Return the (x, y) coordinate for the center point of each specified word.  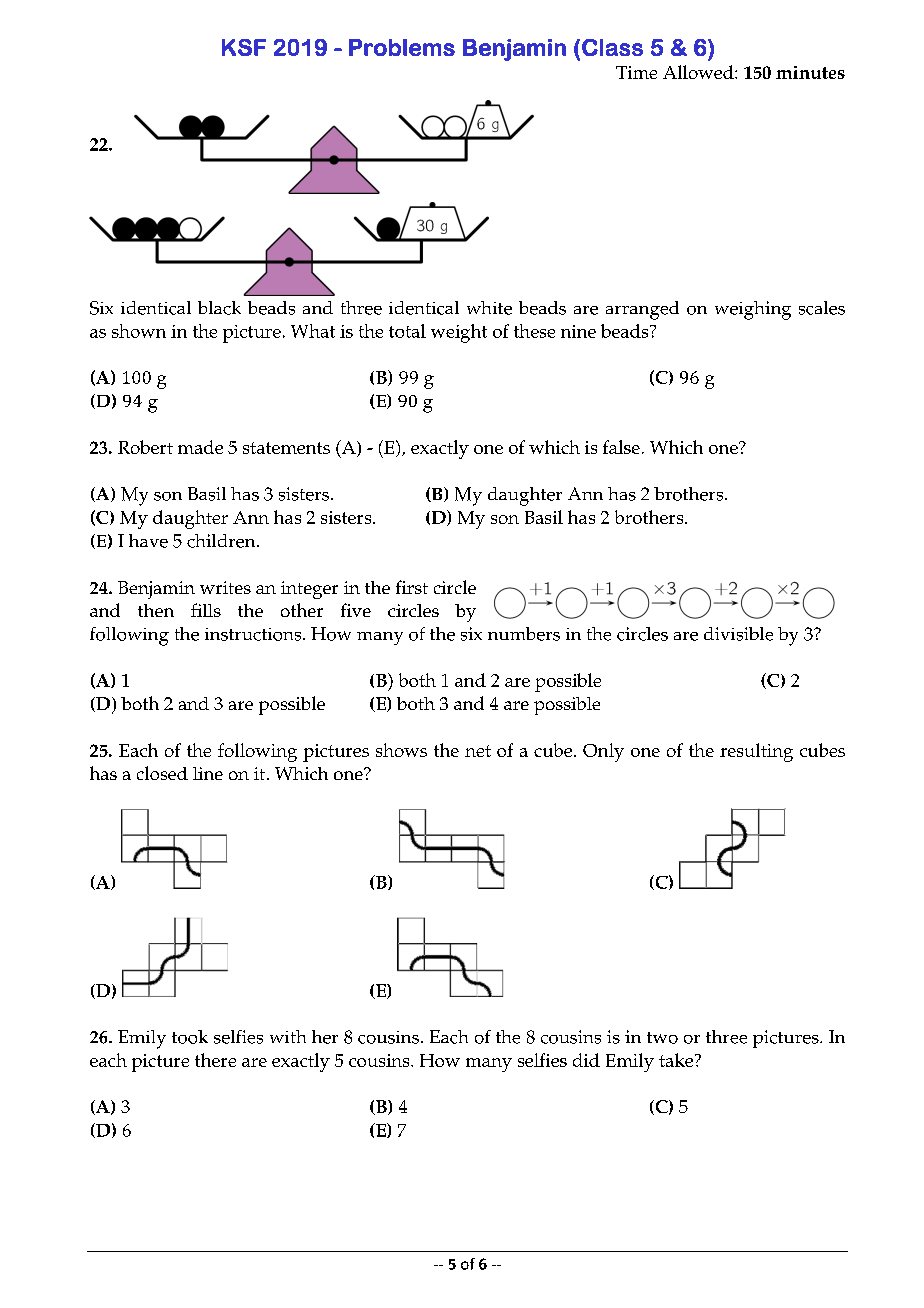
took (190, 1037)
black (219, 308)
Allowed (699, 72)
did (586, 1060)
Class (612, 47)
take (677, 1060)
